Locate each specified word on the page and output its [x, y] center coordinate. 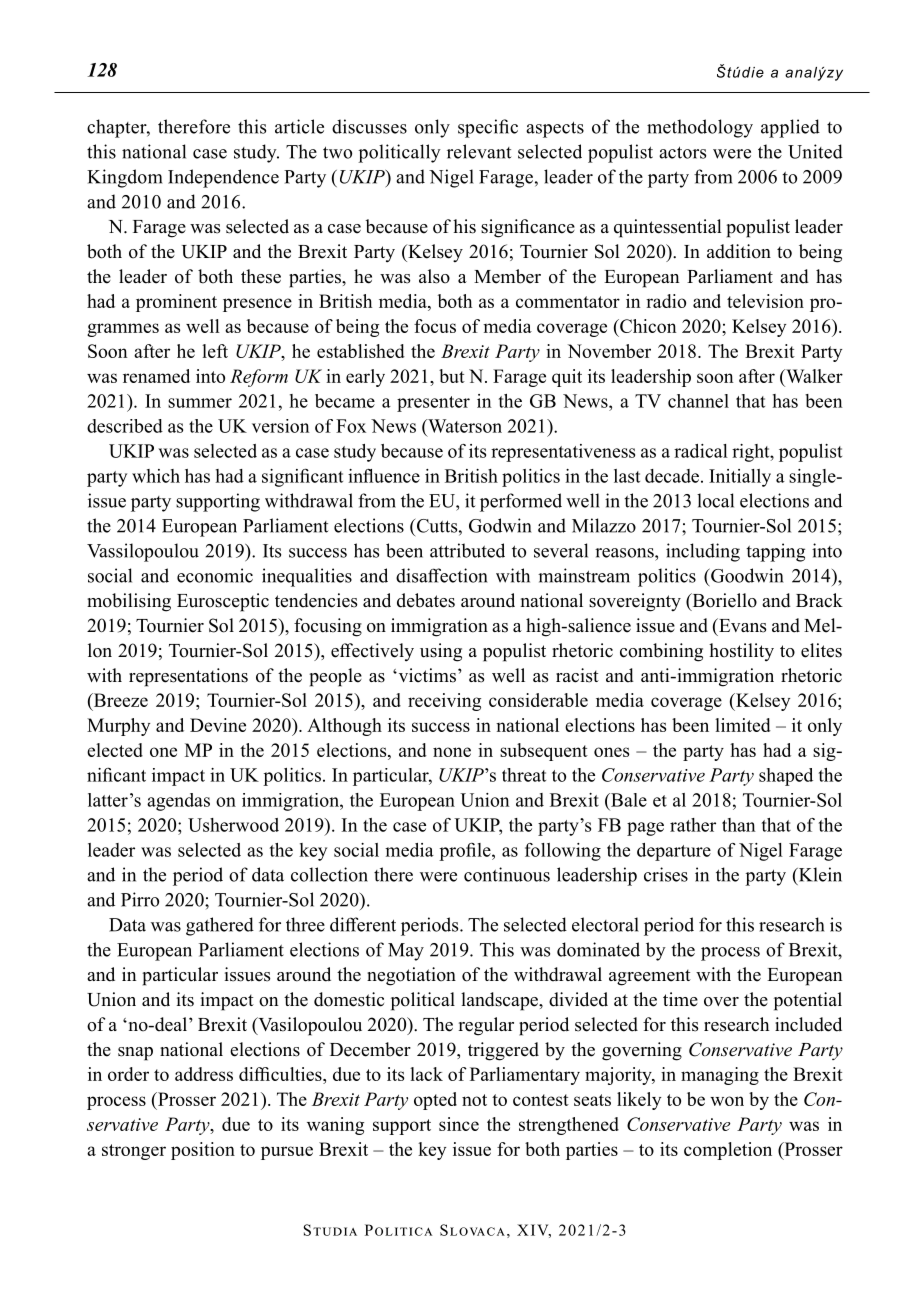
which [156, 476]
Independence [223, 178]
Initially [740, 478]
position [203, 1151]
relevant [479, 151]
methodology [700, 128]
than [739, 825]
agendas [178, 802]
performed [521, 502]
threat [524, 775]
